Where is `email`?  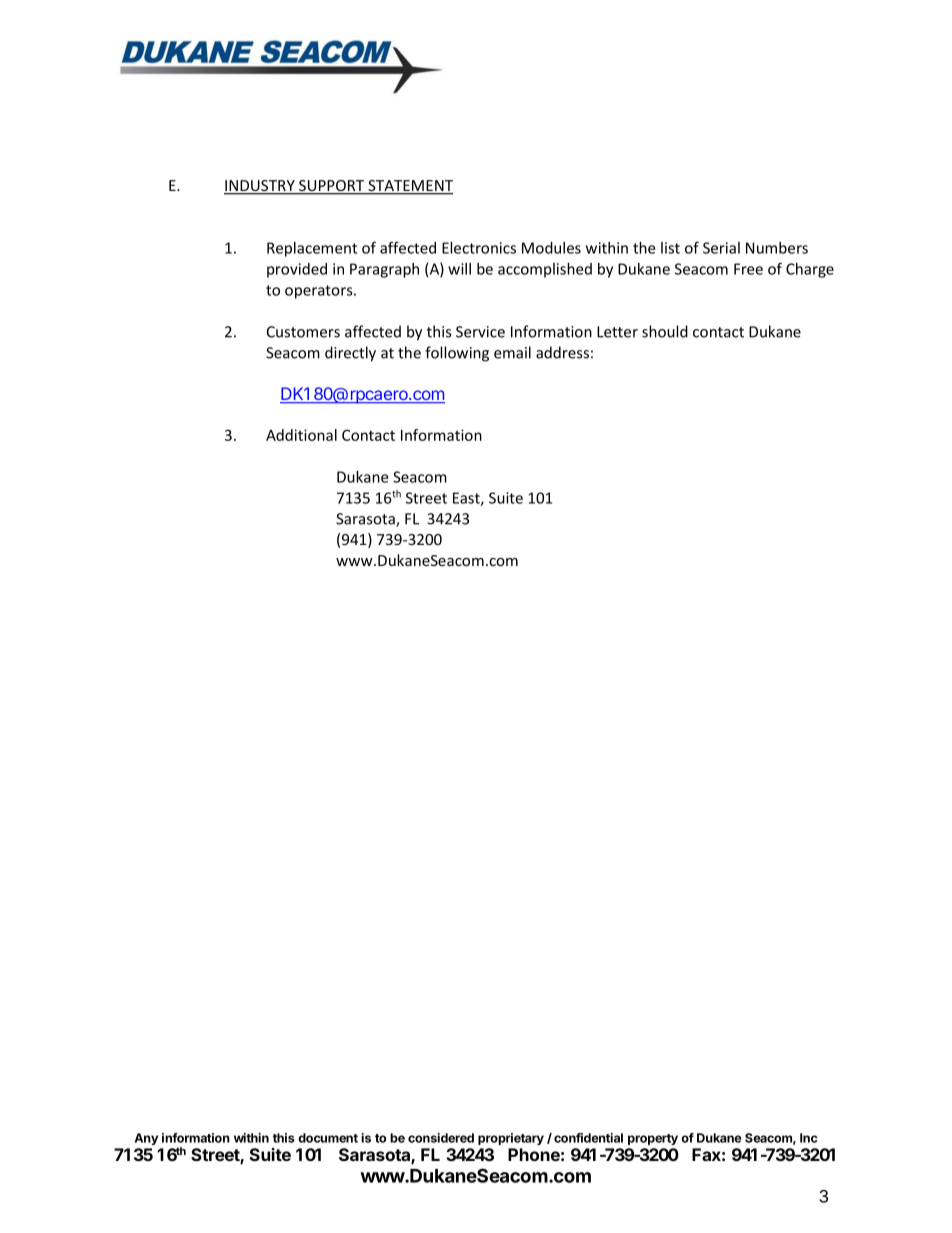
email is located at coordinates (512, 352).
